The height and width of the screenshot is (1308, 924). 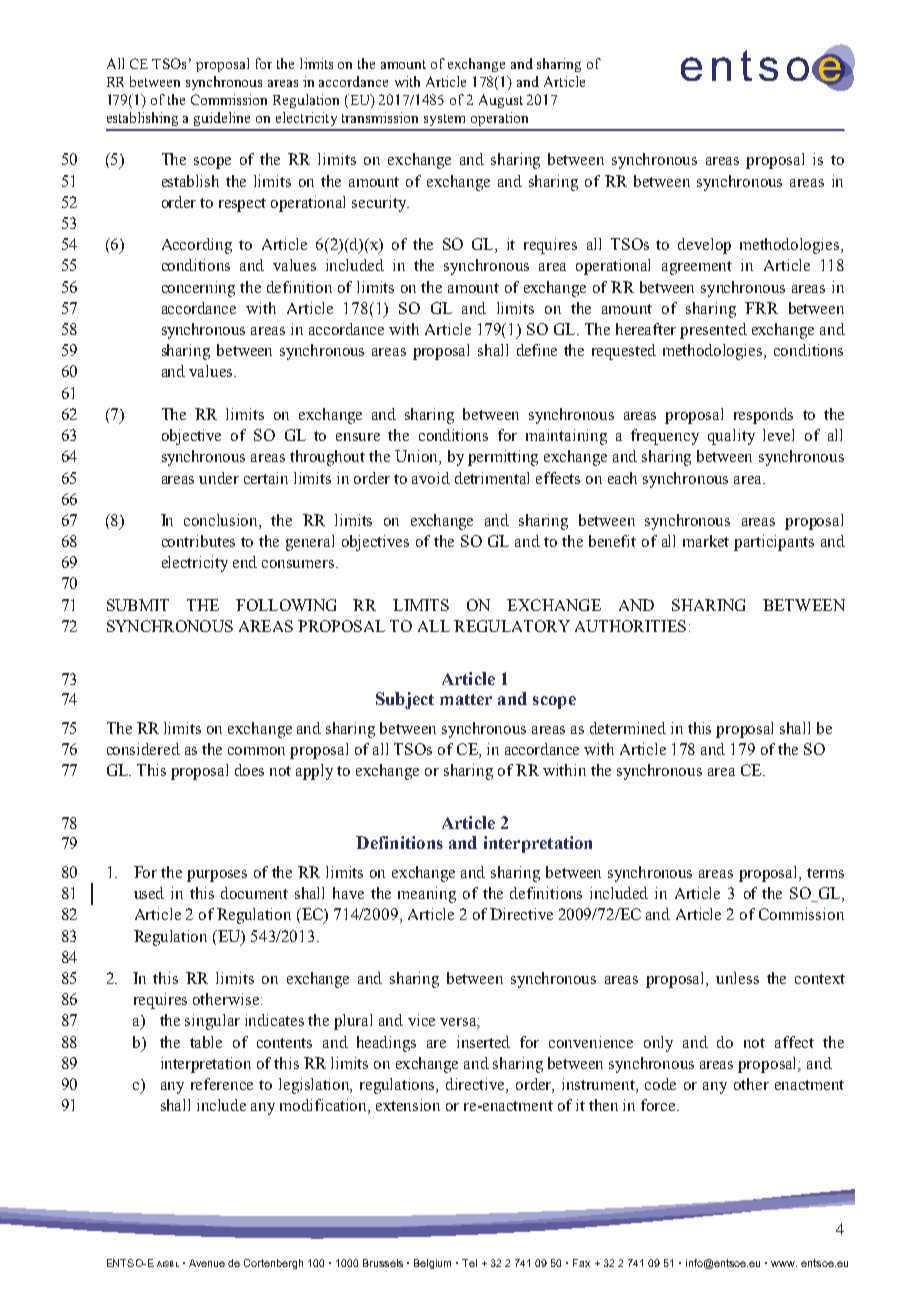 I want to click on Avenue, so click(x=207, y=1263).
